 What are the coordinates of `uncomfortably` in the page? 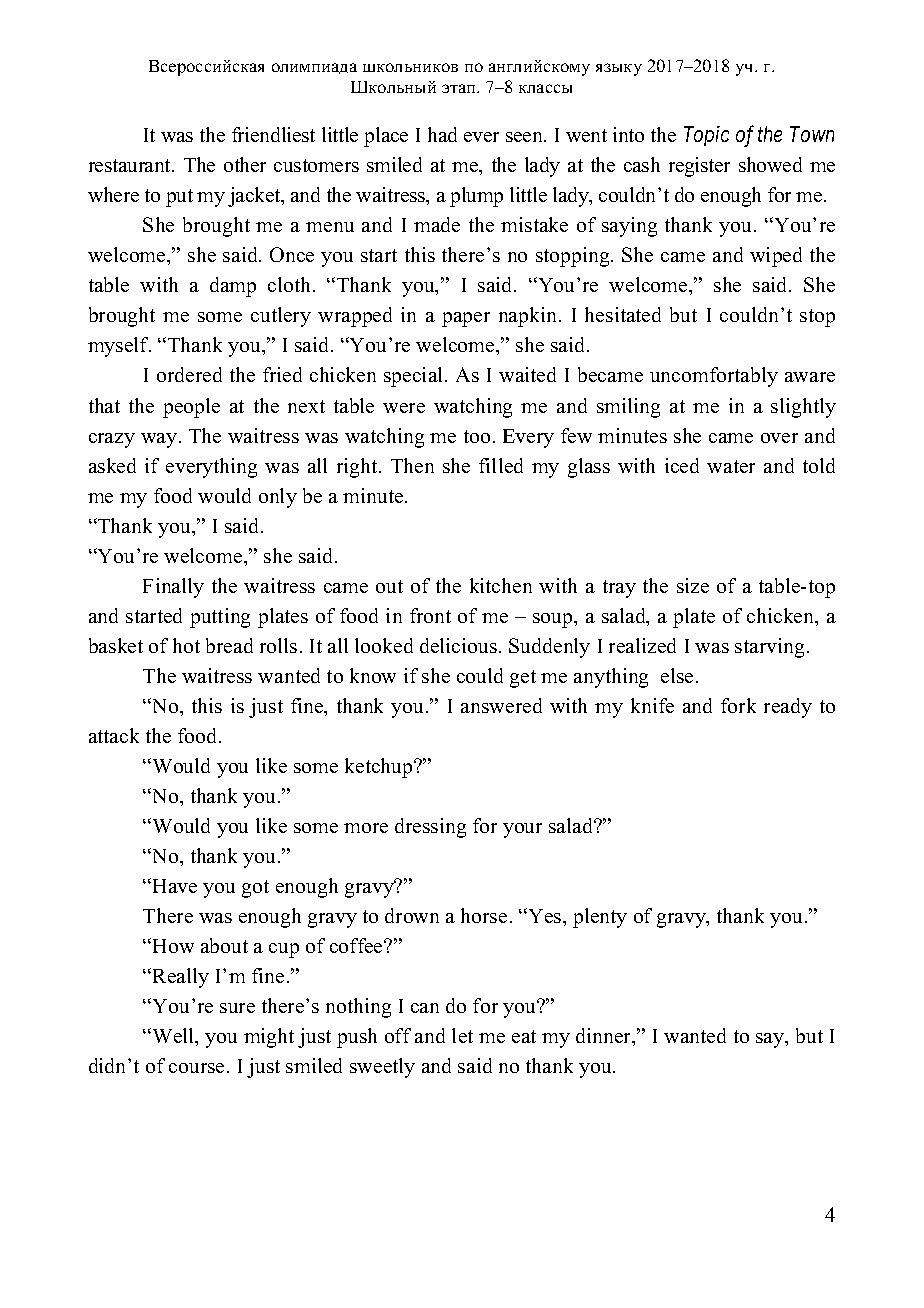 It's located at (714, 377).
